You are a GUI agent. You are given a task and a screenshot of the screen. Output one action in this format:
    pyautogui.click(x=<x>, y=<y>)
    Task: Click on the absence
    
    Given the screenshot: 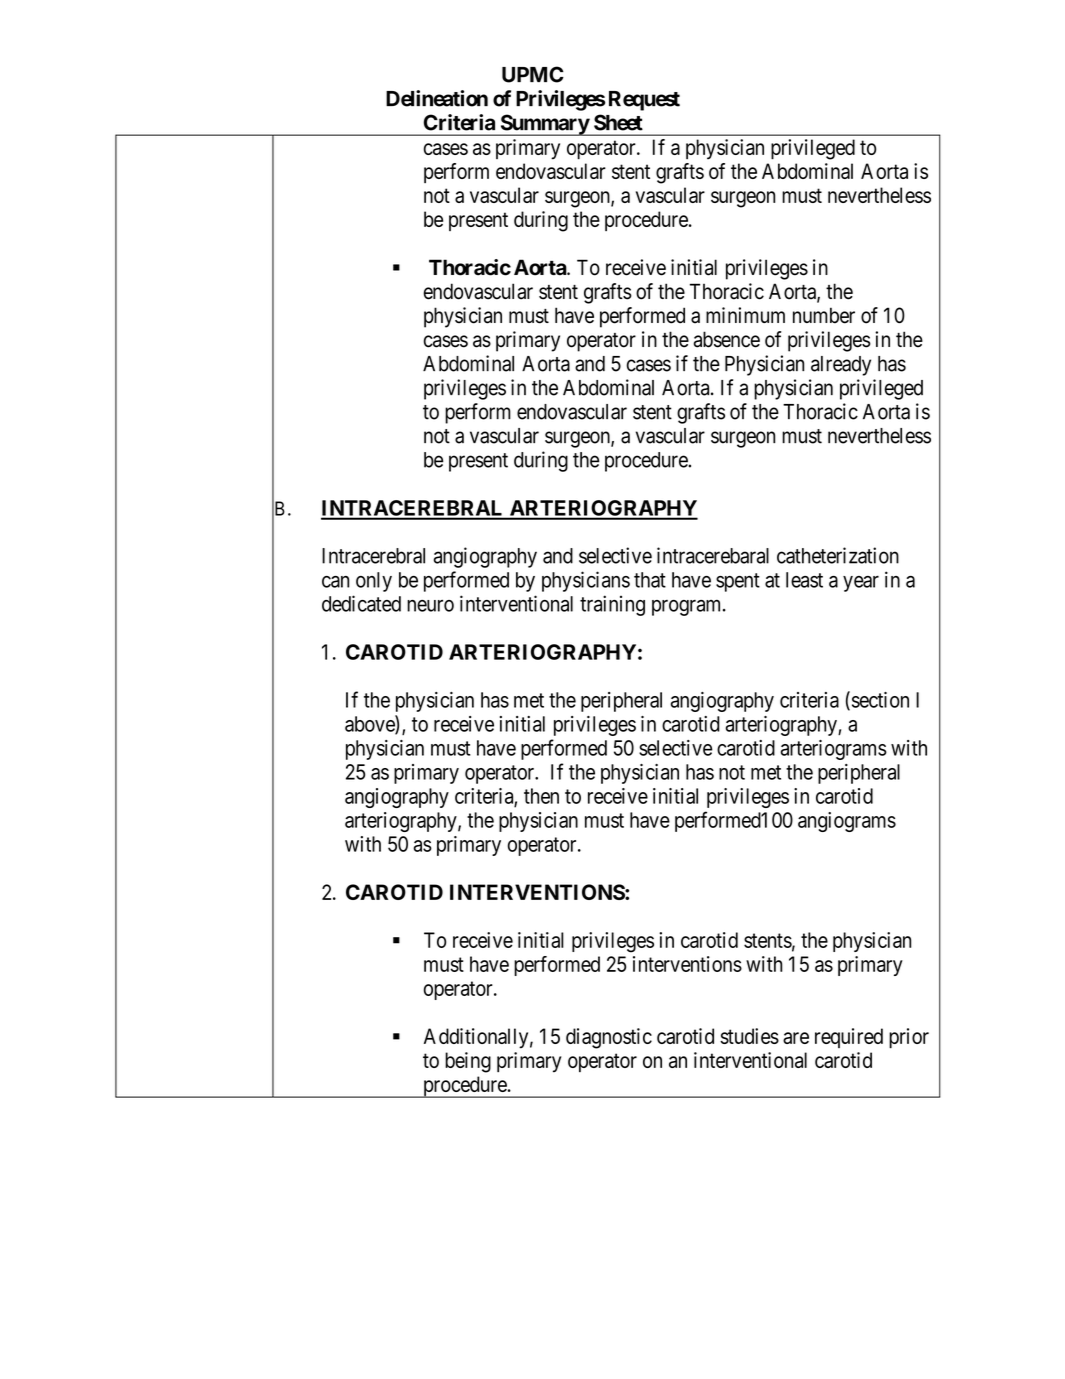 What is the action you would take?
    pyautogui.click(x=727, y=339)
